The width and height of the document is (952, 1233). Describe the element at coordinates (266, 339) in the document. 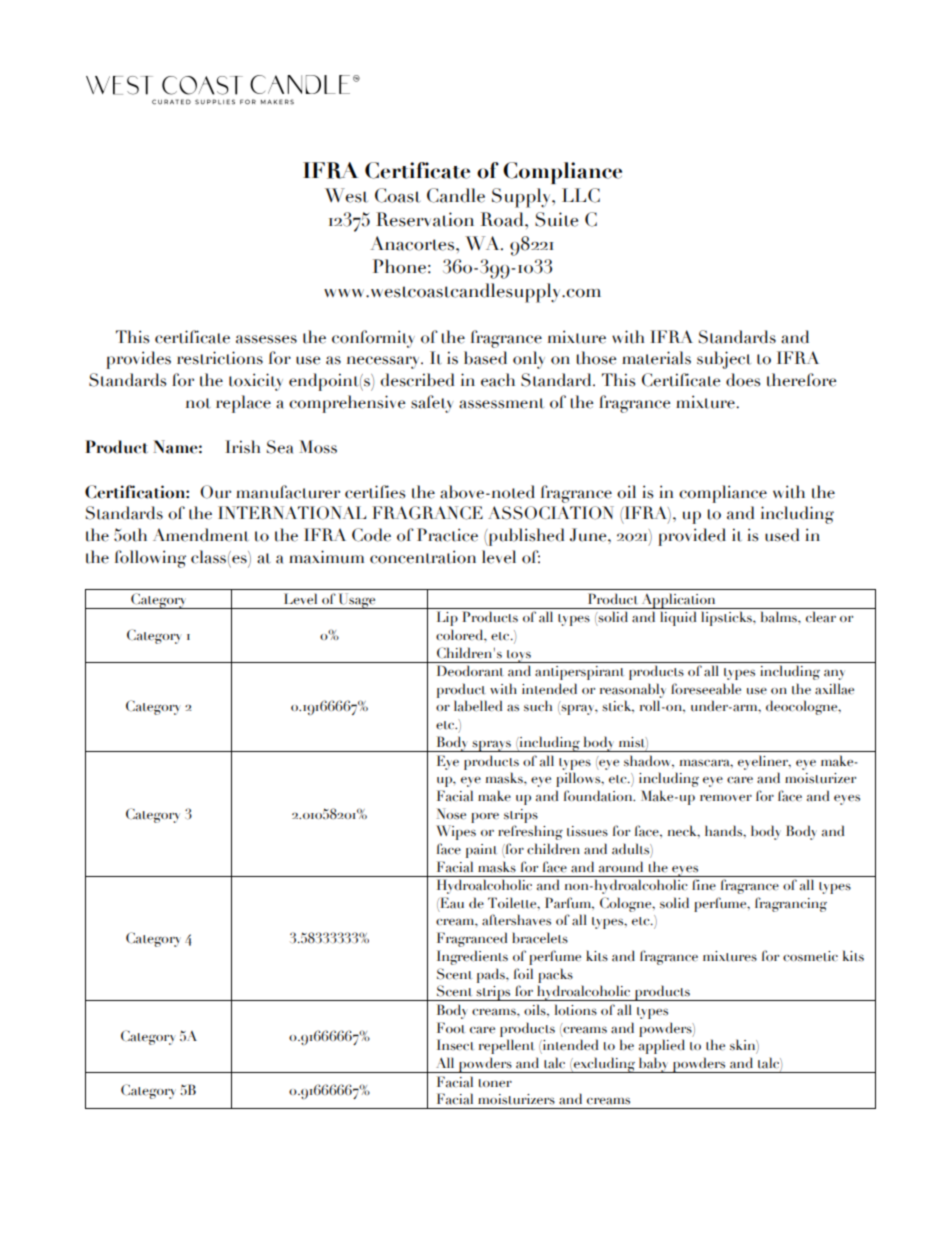

I see `assesses` at that location.
